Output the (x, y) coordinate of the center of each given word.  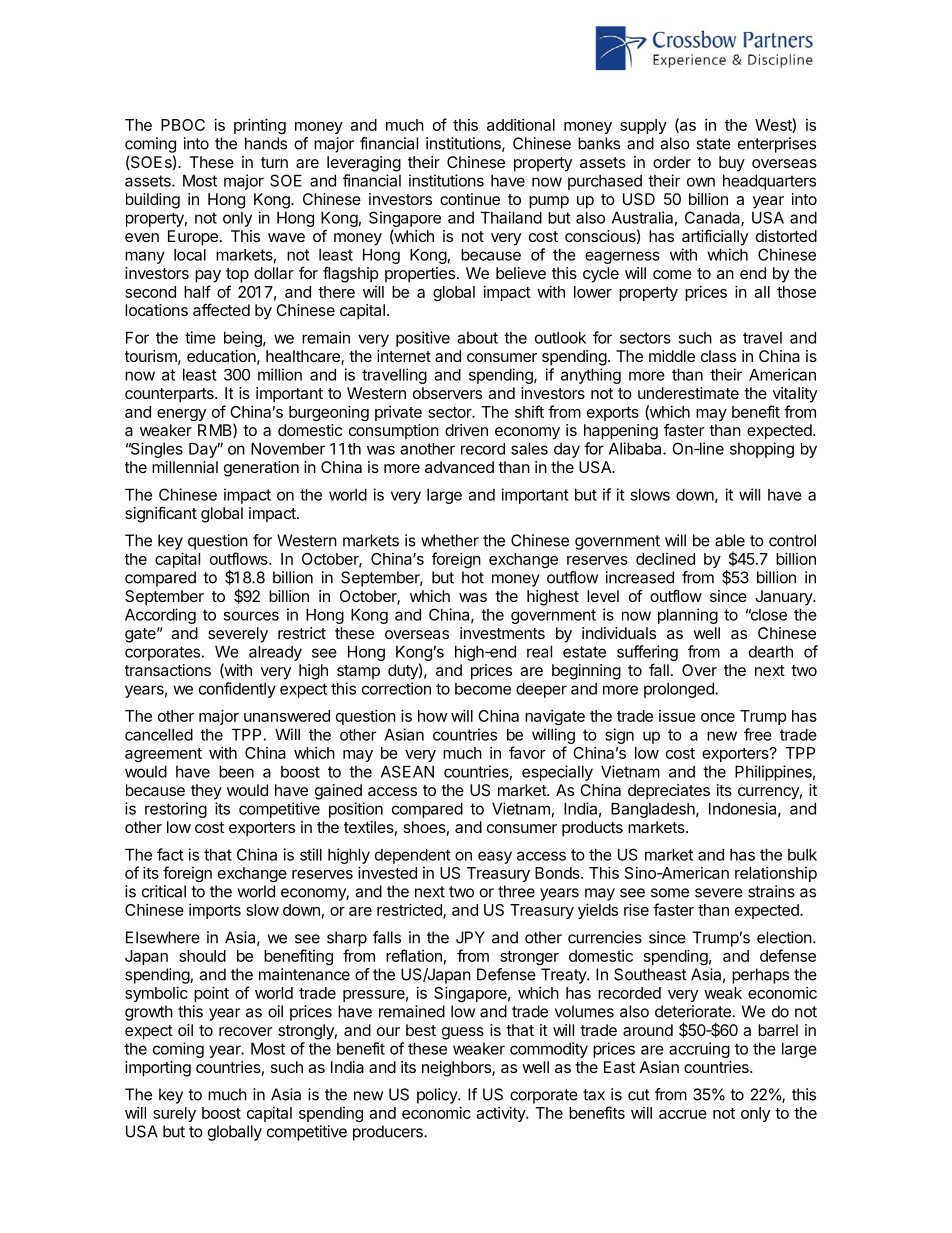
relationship (776, 874)
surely (174, 1114)
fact (170, 854)
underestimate (688, 393)
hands (266, 143)
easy (495, 857)
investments (502, 633)
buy (732, 164)
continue (470, 199)
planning (688, 616)
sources (251, 616)
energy (181, 415)
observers (447, 393)
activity (501, 1114)
